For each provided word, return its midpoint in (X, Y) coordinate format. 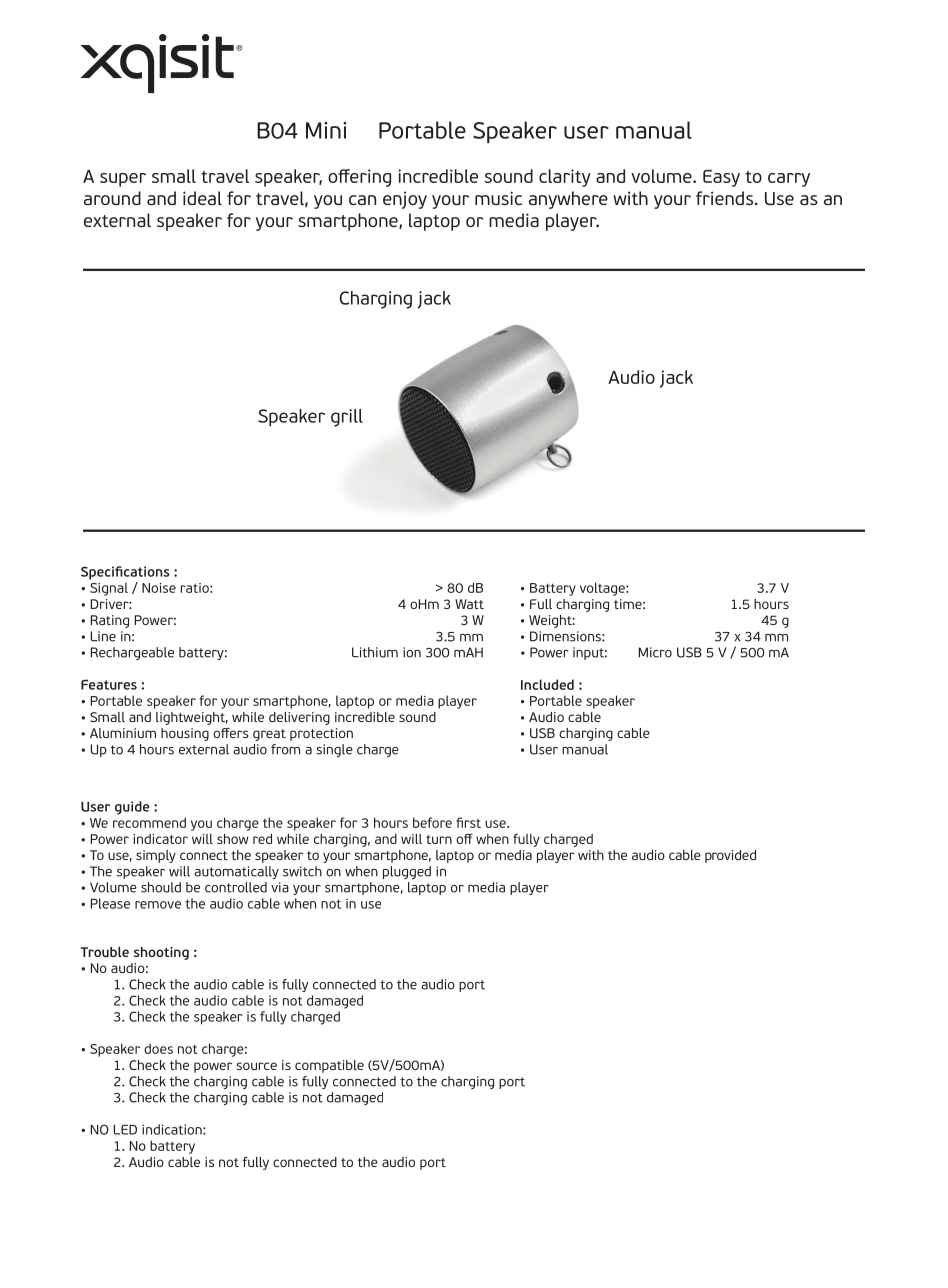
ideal (202, 198)
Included (547, 684)
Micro (655, 652)
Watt (469, 604)
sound (417, 717)
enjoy (405, 200)
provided (730, 856)
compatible (329, 1066)
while (248, 717)
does (158, 1048)
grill (347, 418)
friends (724, 198)
